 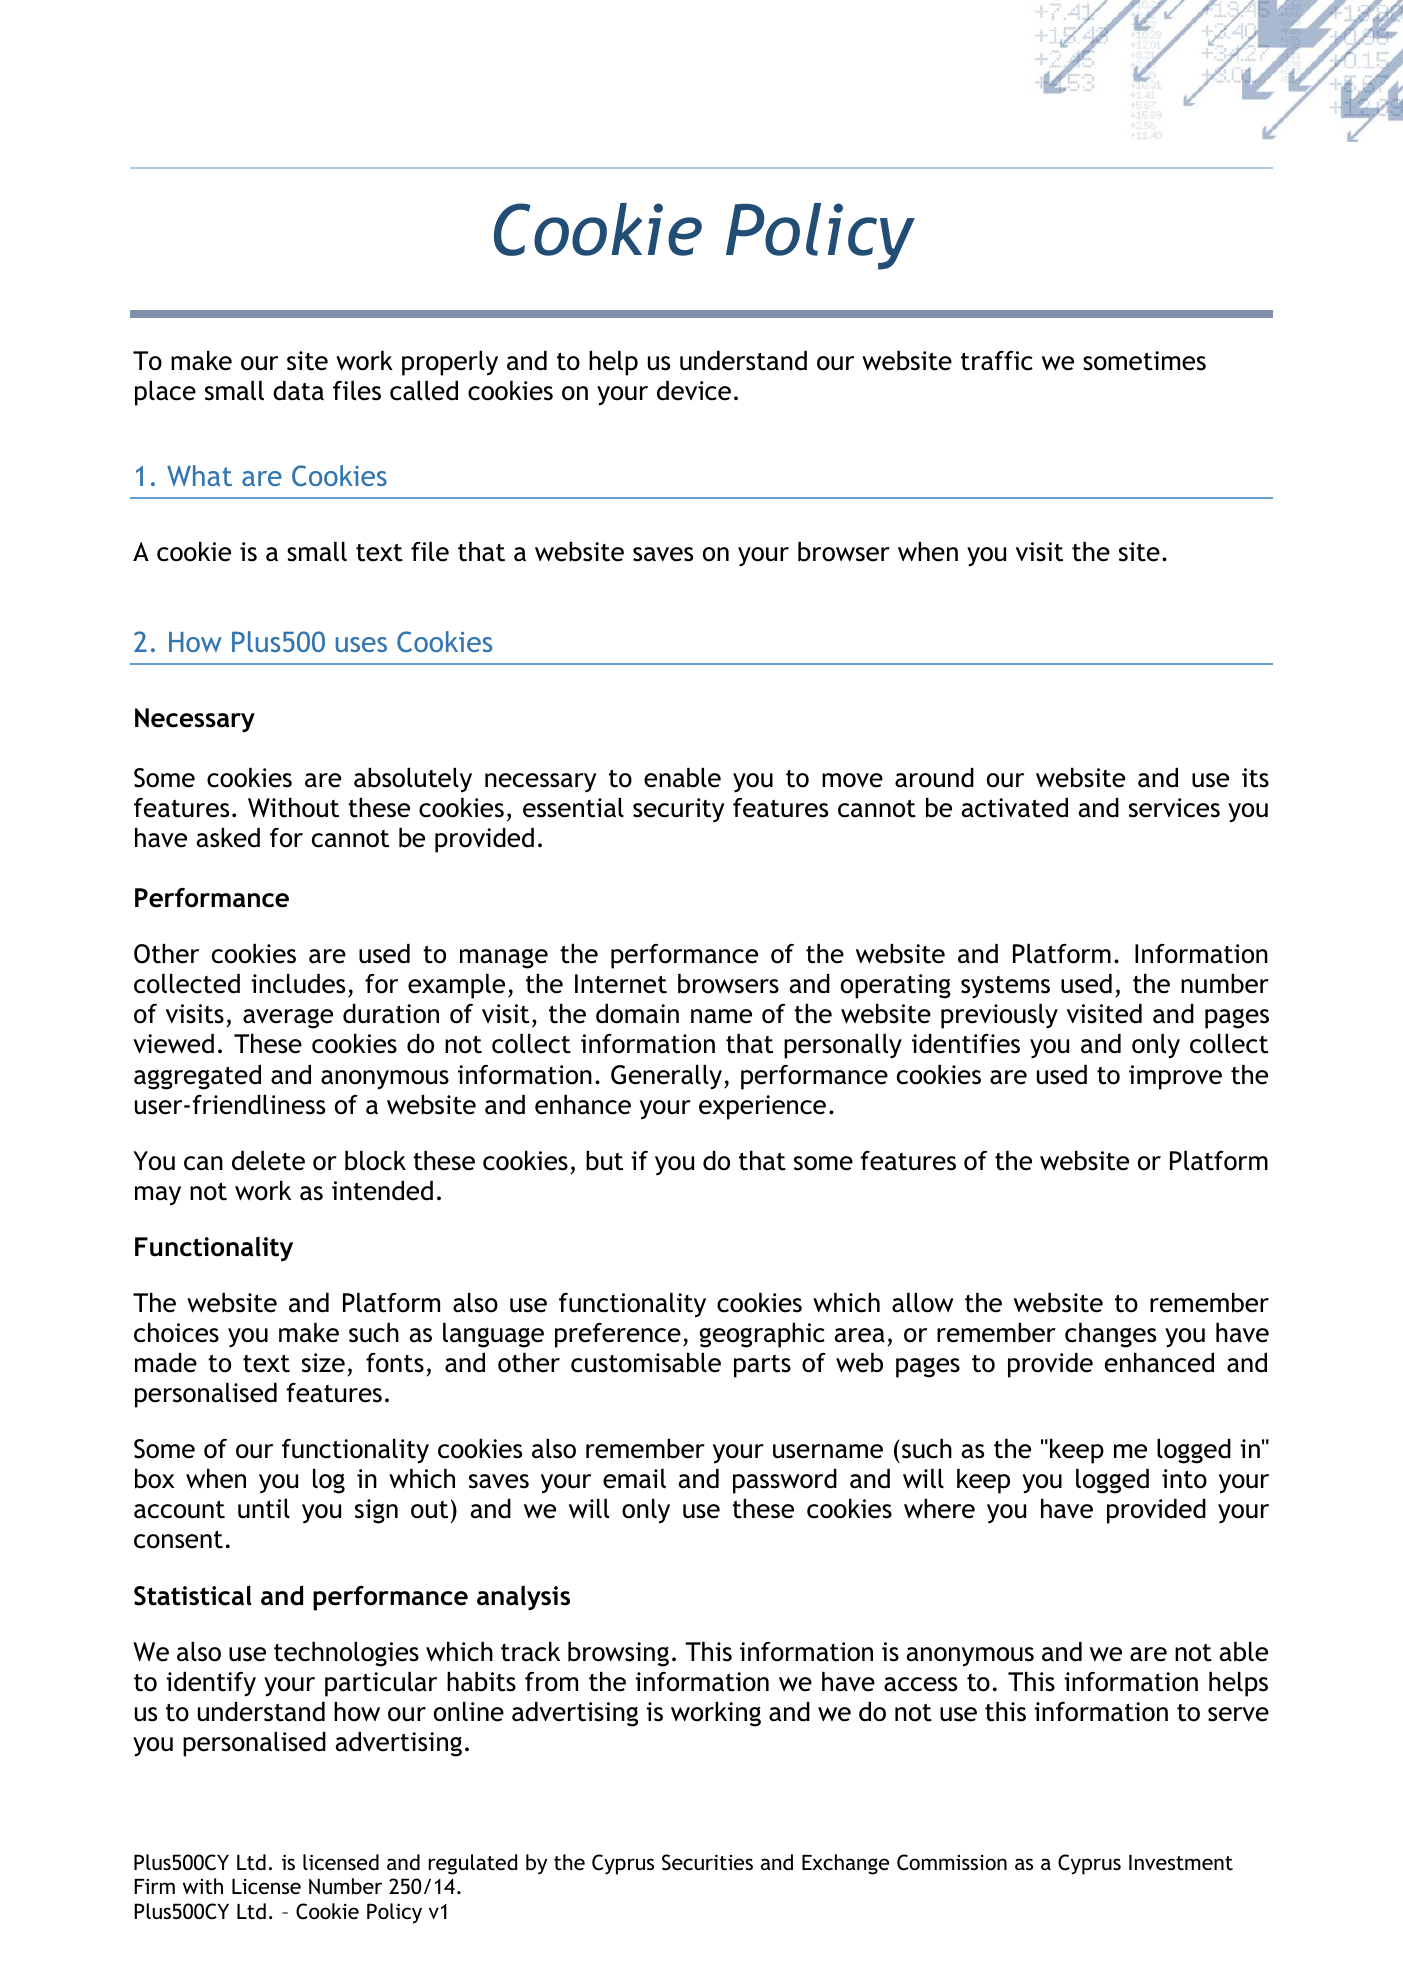 What do you see at coordinates (762, 1366) in the screenshot?
I see `parts` at bounding box center [762, 1366].
